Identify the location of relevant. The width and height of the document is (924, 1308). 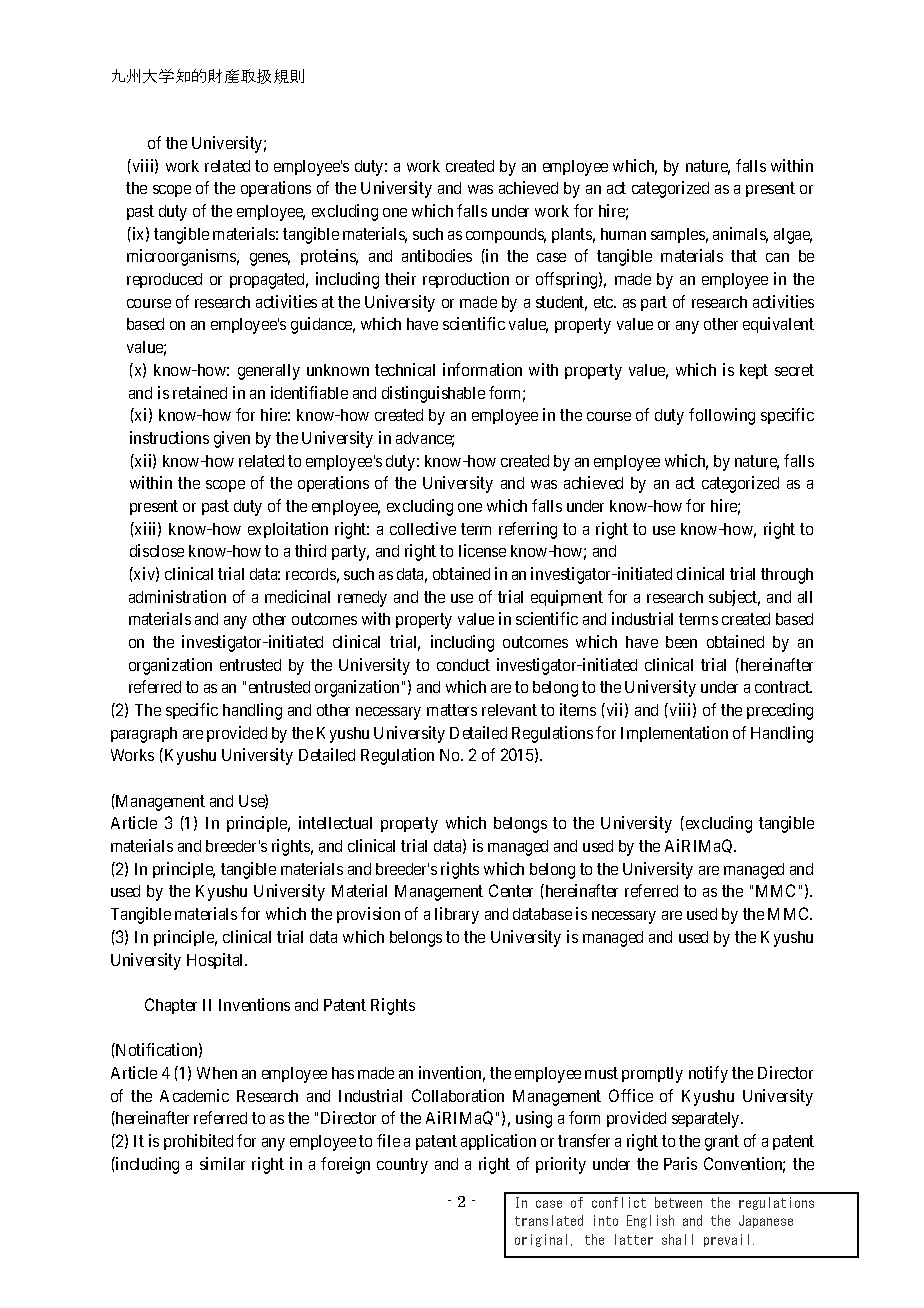
(509, 710).
